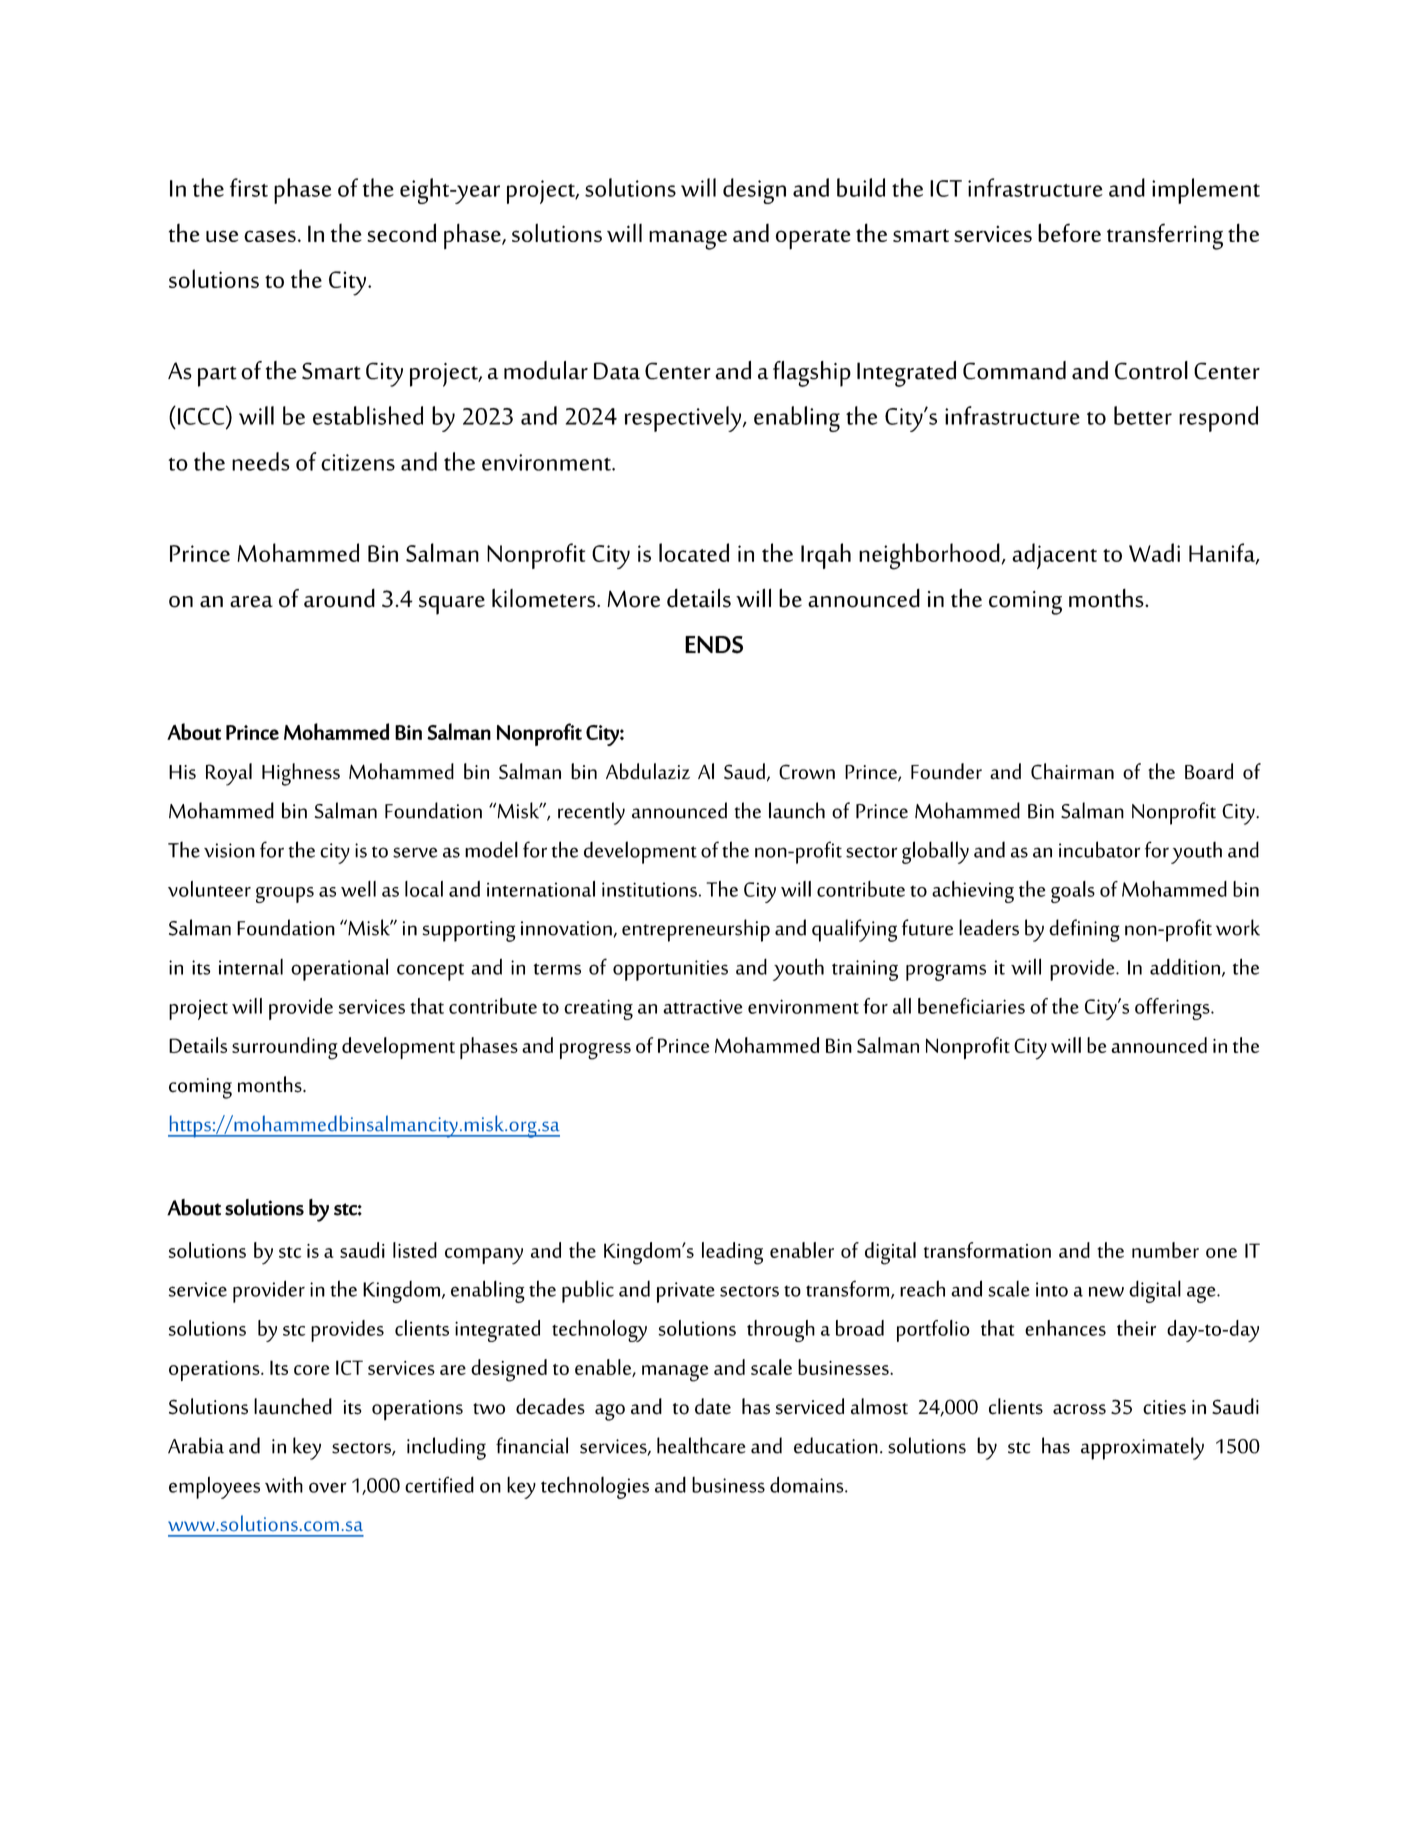 The image size is (1428, 1848). What do you see at coordinates (714, 645) in the document?
I see `ENDS` at bounding box center [714, 645].
